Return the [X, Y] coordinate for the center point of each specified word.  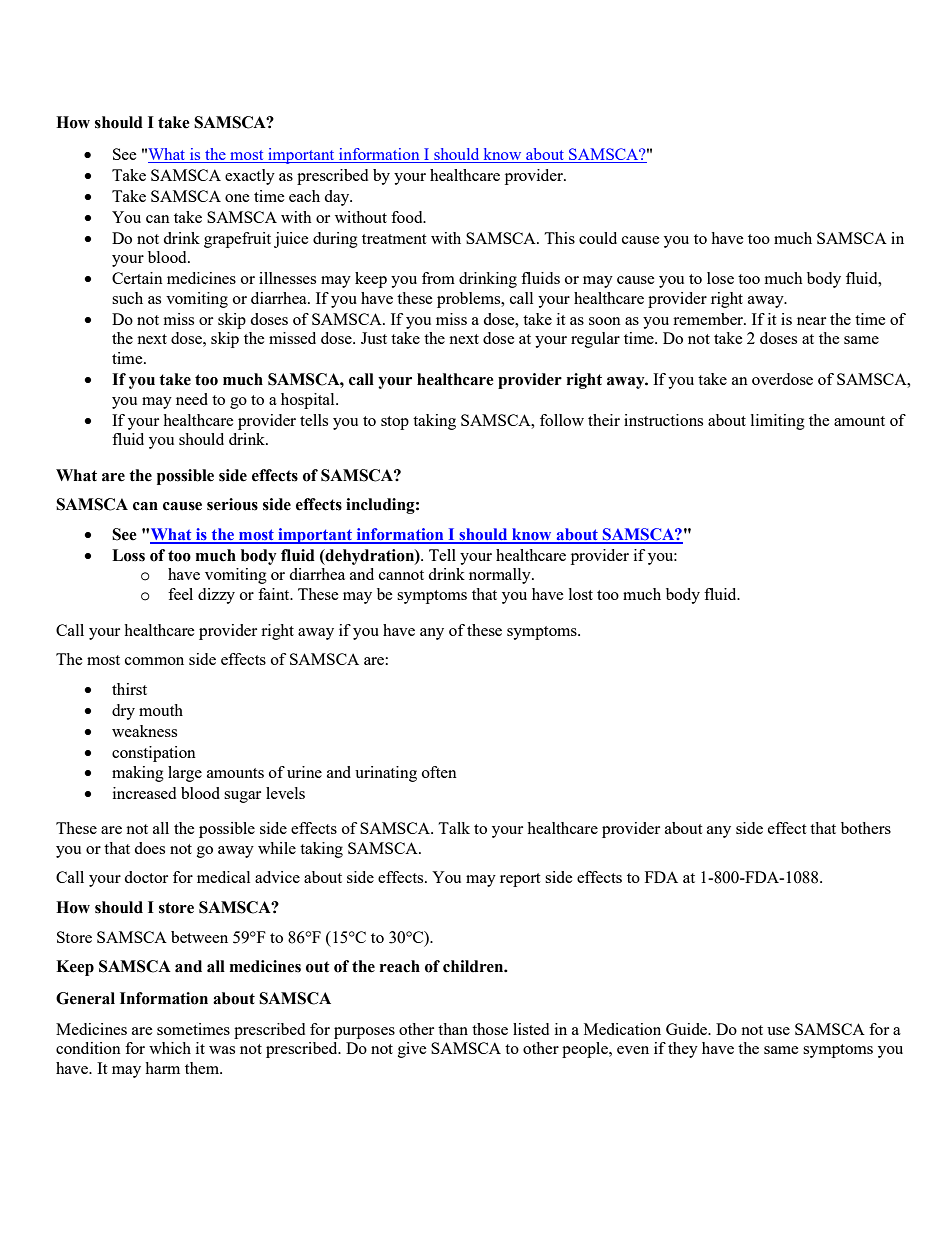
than [453, 1029]
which [170, 1048]
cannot [401, 575]
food [408, 217]
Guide [688, 1029]
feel [180, 594]
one [237, 198]
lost [581, 594]
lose [720, 278]
